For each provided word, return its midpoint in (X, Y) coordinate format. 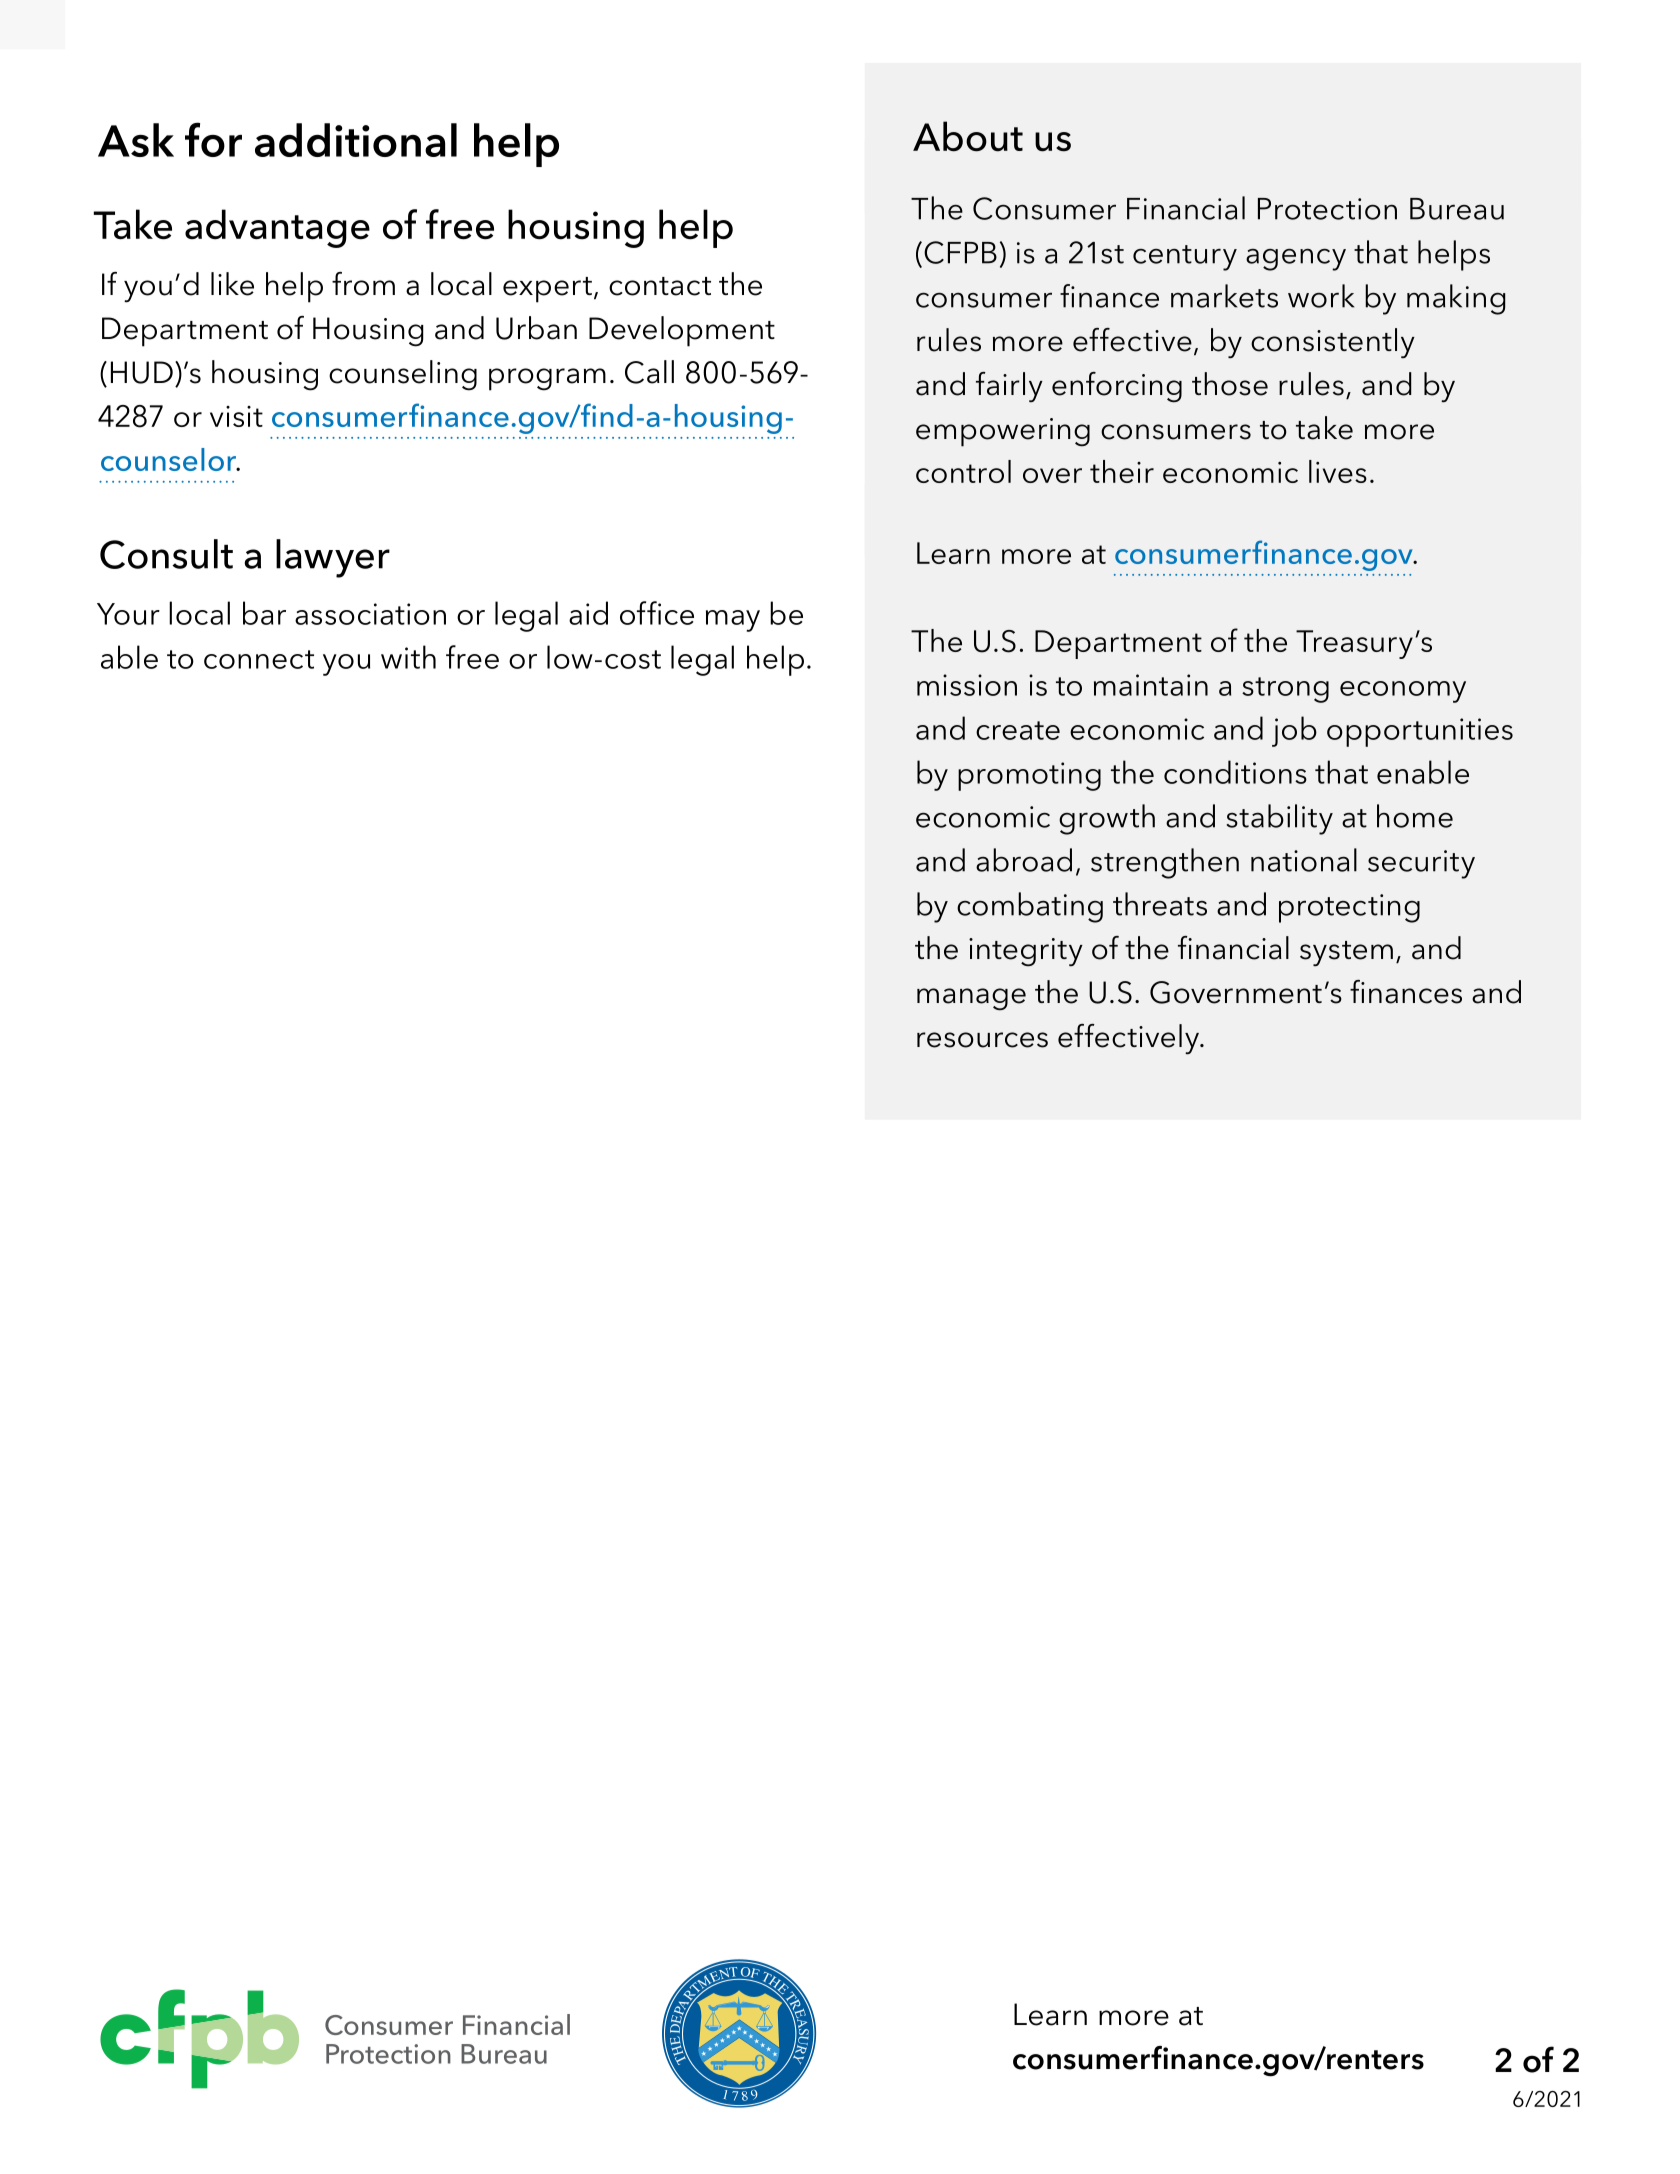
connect (259, 659)
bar (264, 613)
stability (1279, 819)
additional (356, 140)
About (968, 136)
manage (971, 999)
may (733, 621)
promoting (1029, 776)
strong (1285, 690)
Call (649, 372)
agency (1296, 259)
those (1230, 384)
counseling (403, 375)
